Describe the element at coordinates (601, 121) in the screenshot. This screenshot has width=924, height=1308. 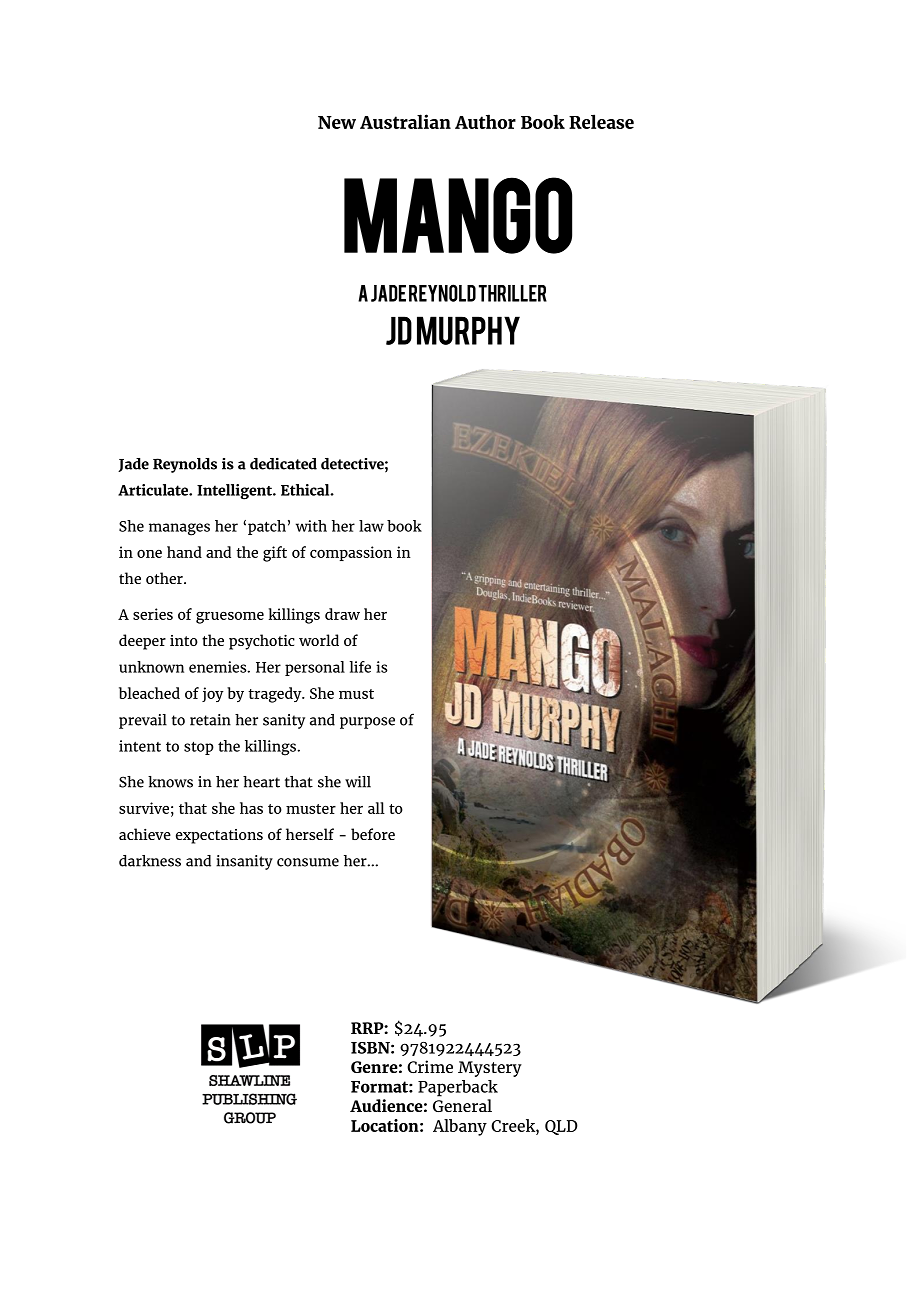
I see `Release` at that location.
